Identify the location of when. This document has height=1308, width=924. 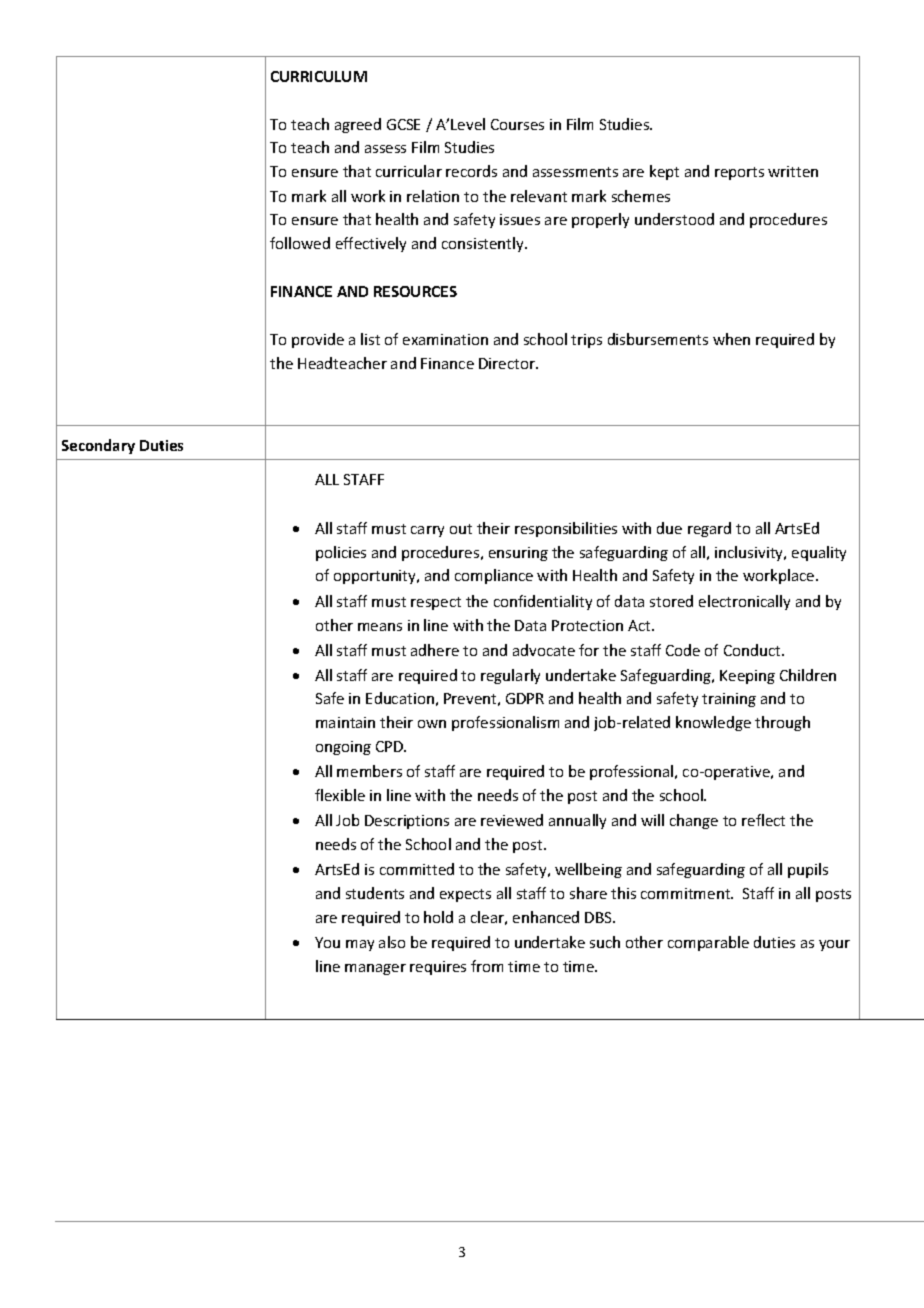
(731, 339).
